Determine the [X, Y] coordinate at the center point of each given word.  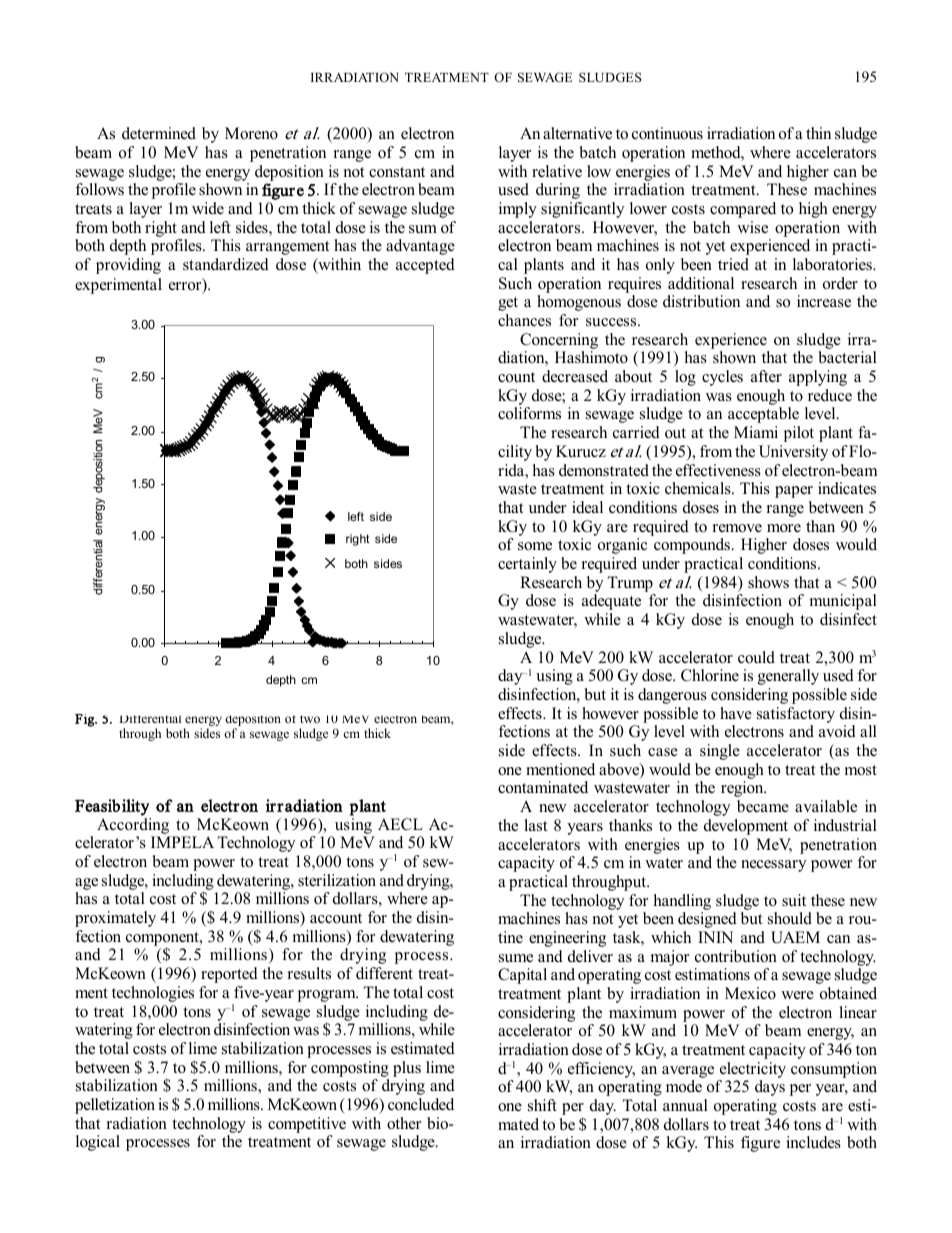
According [133, 826]
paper [794, 492]
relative [557, 171]
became [763, 806]
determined [159, 133]
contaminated [543, 787]
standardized [226, 264]
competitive [307, 1125]
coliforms [529, 413]
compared [743, 210]
